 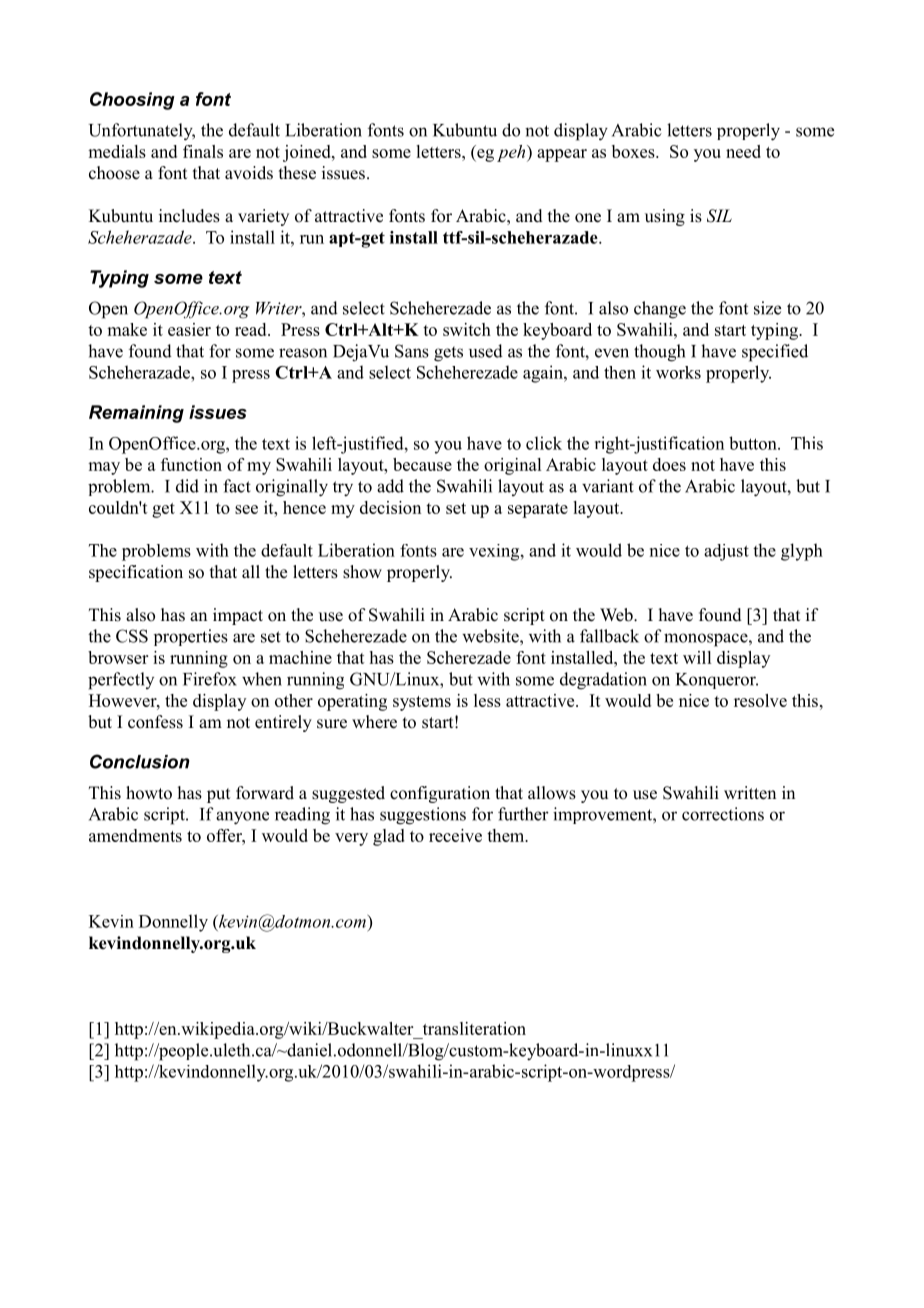 I want to click on need, so click(x=743, y=151).
